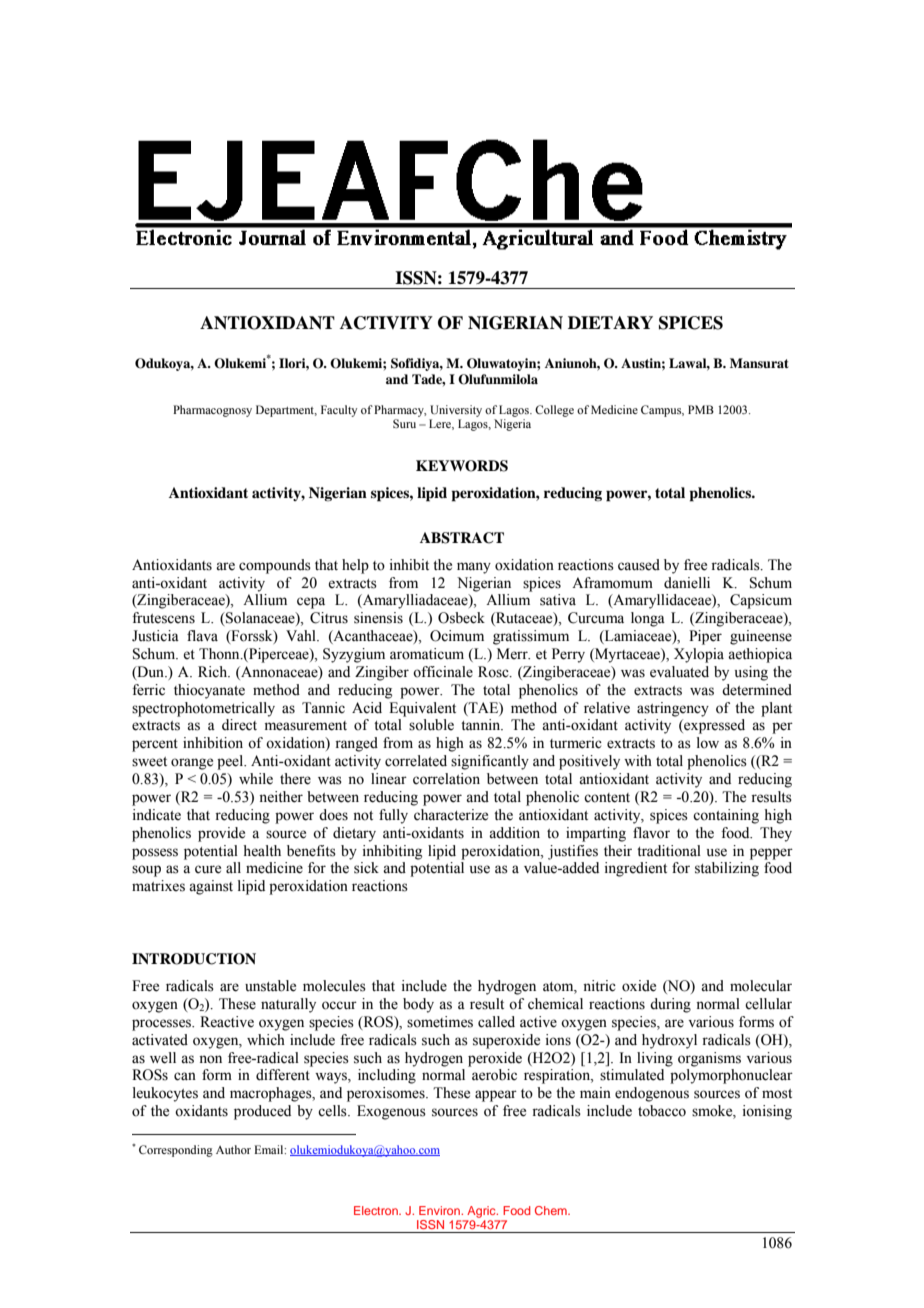  Describe the element at coordinates (761, 601) in the page. I see `Capsicum` at that location.
